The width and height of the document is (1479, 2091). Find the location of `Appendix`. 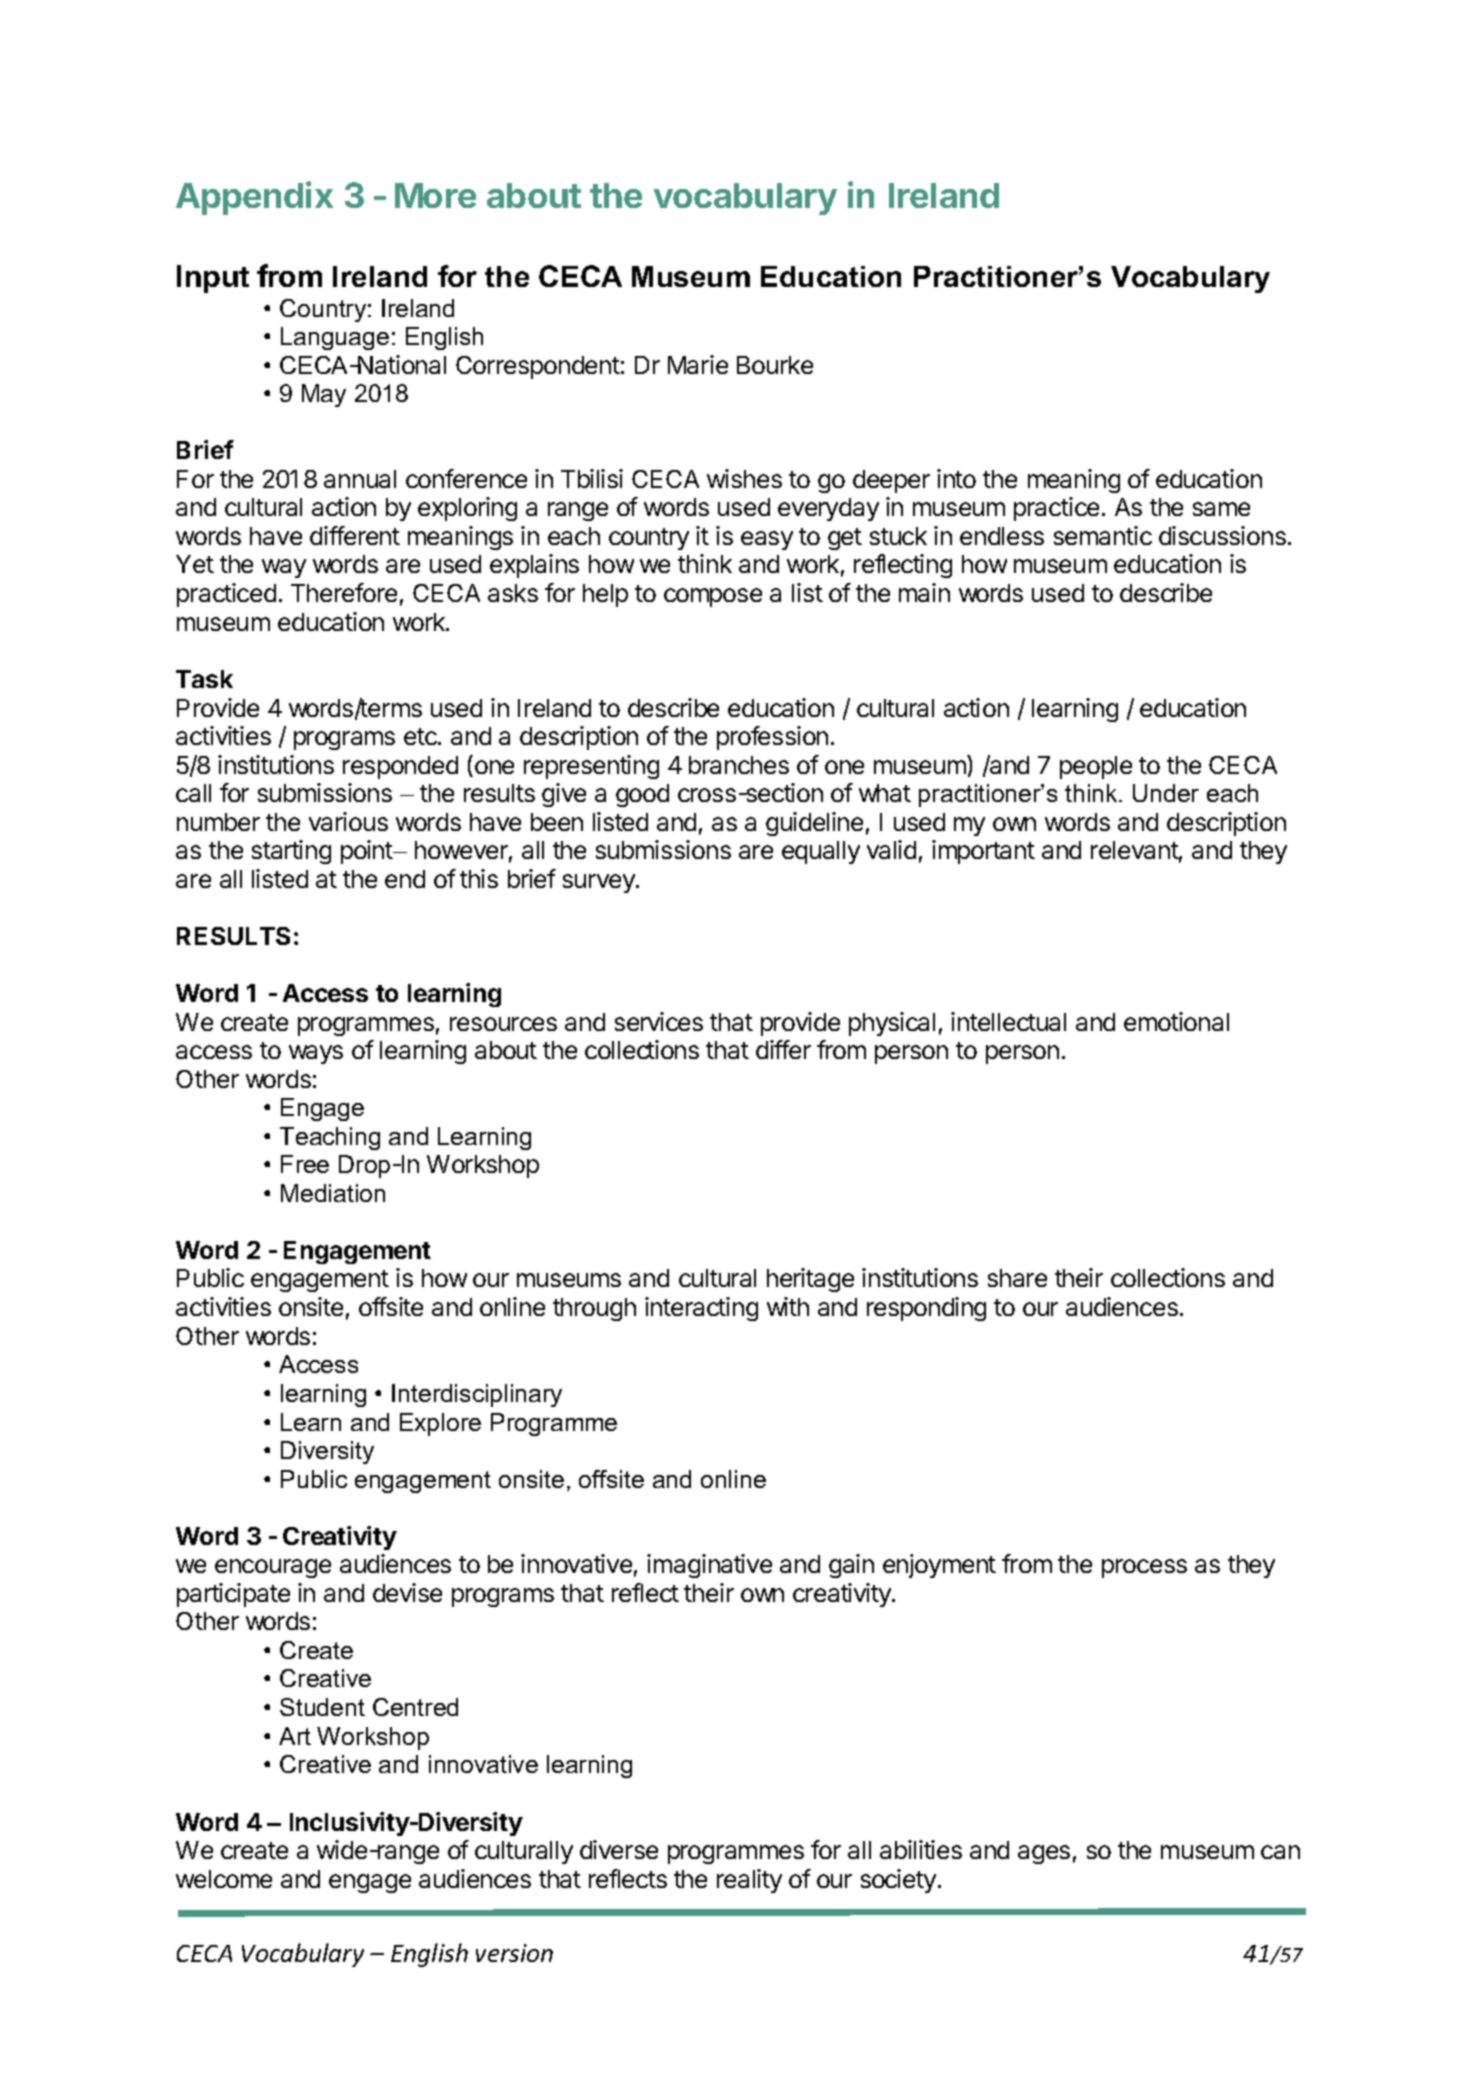

Appendix is located at coordinates (254, 198).
